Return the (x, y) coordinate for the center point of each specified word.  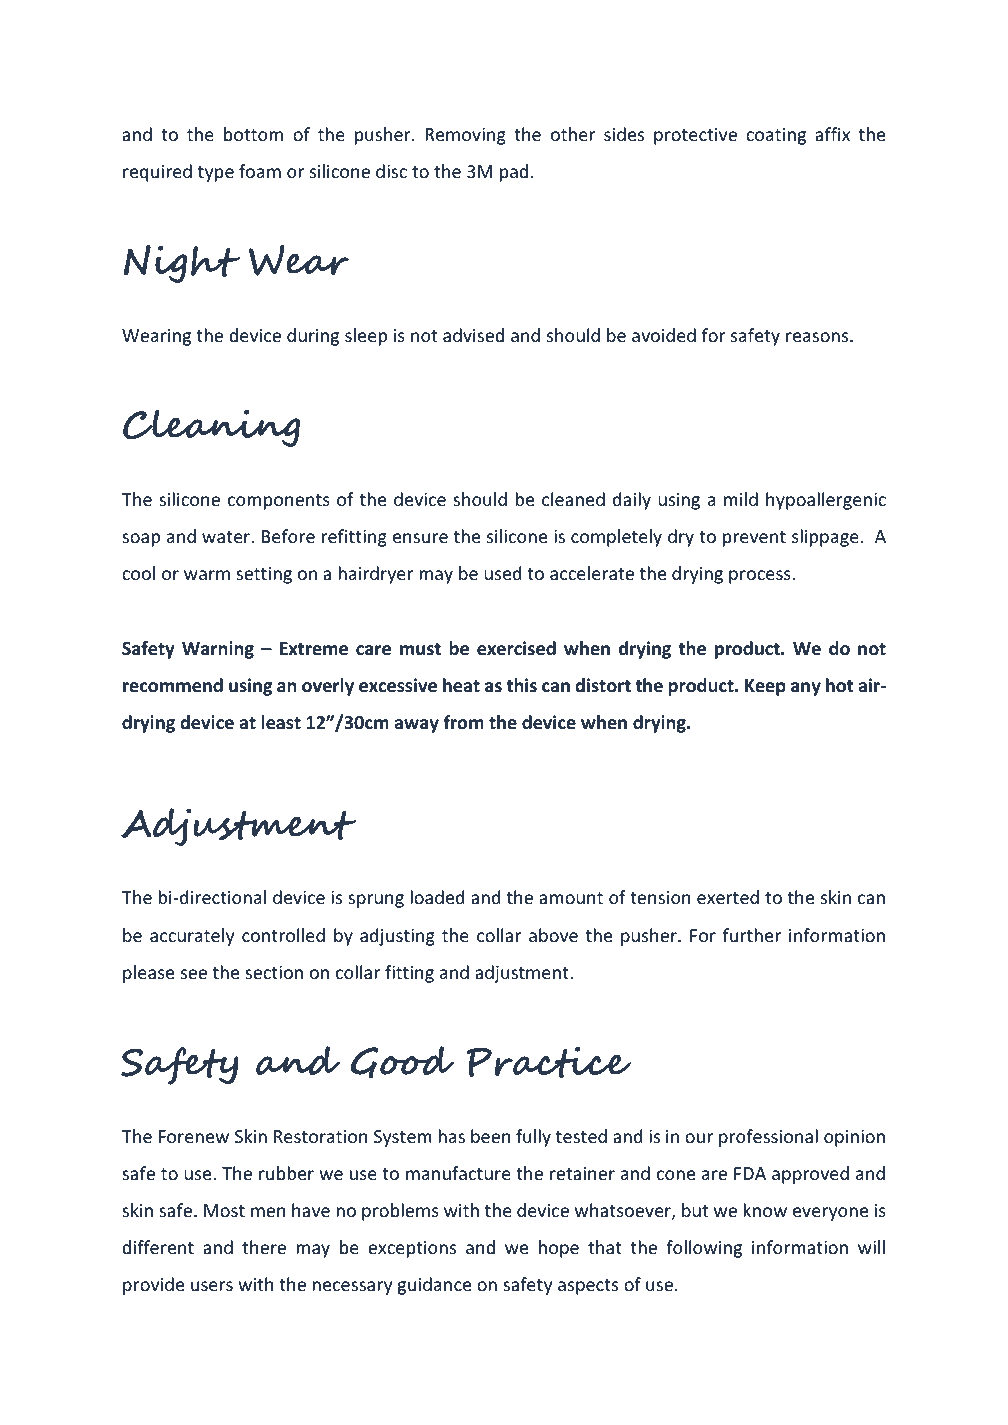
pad (515, 173)
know (765, 1210)
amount (571, 898)
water (227, 537)
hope (559, 1249)
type (216, 174)
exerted (728, 897)
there (264, 1247)
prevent (754, 539)
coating (776, 136)
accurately (192, 937)
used (502, 573)
